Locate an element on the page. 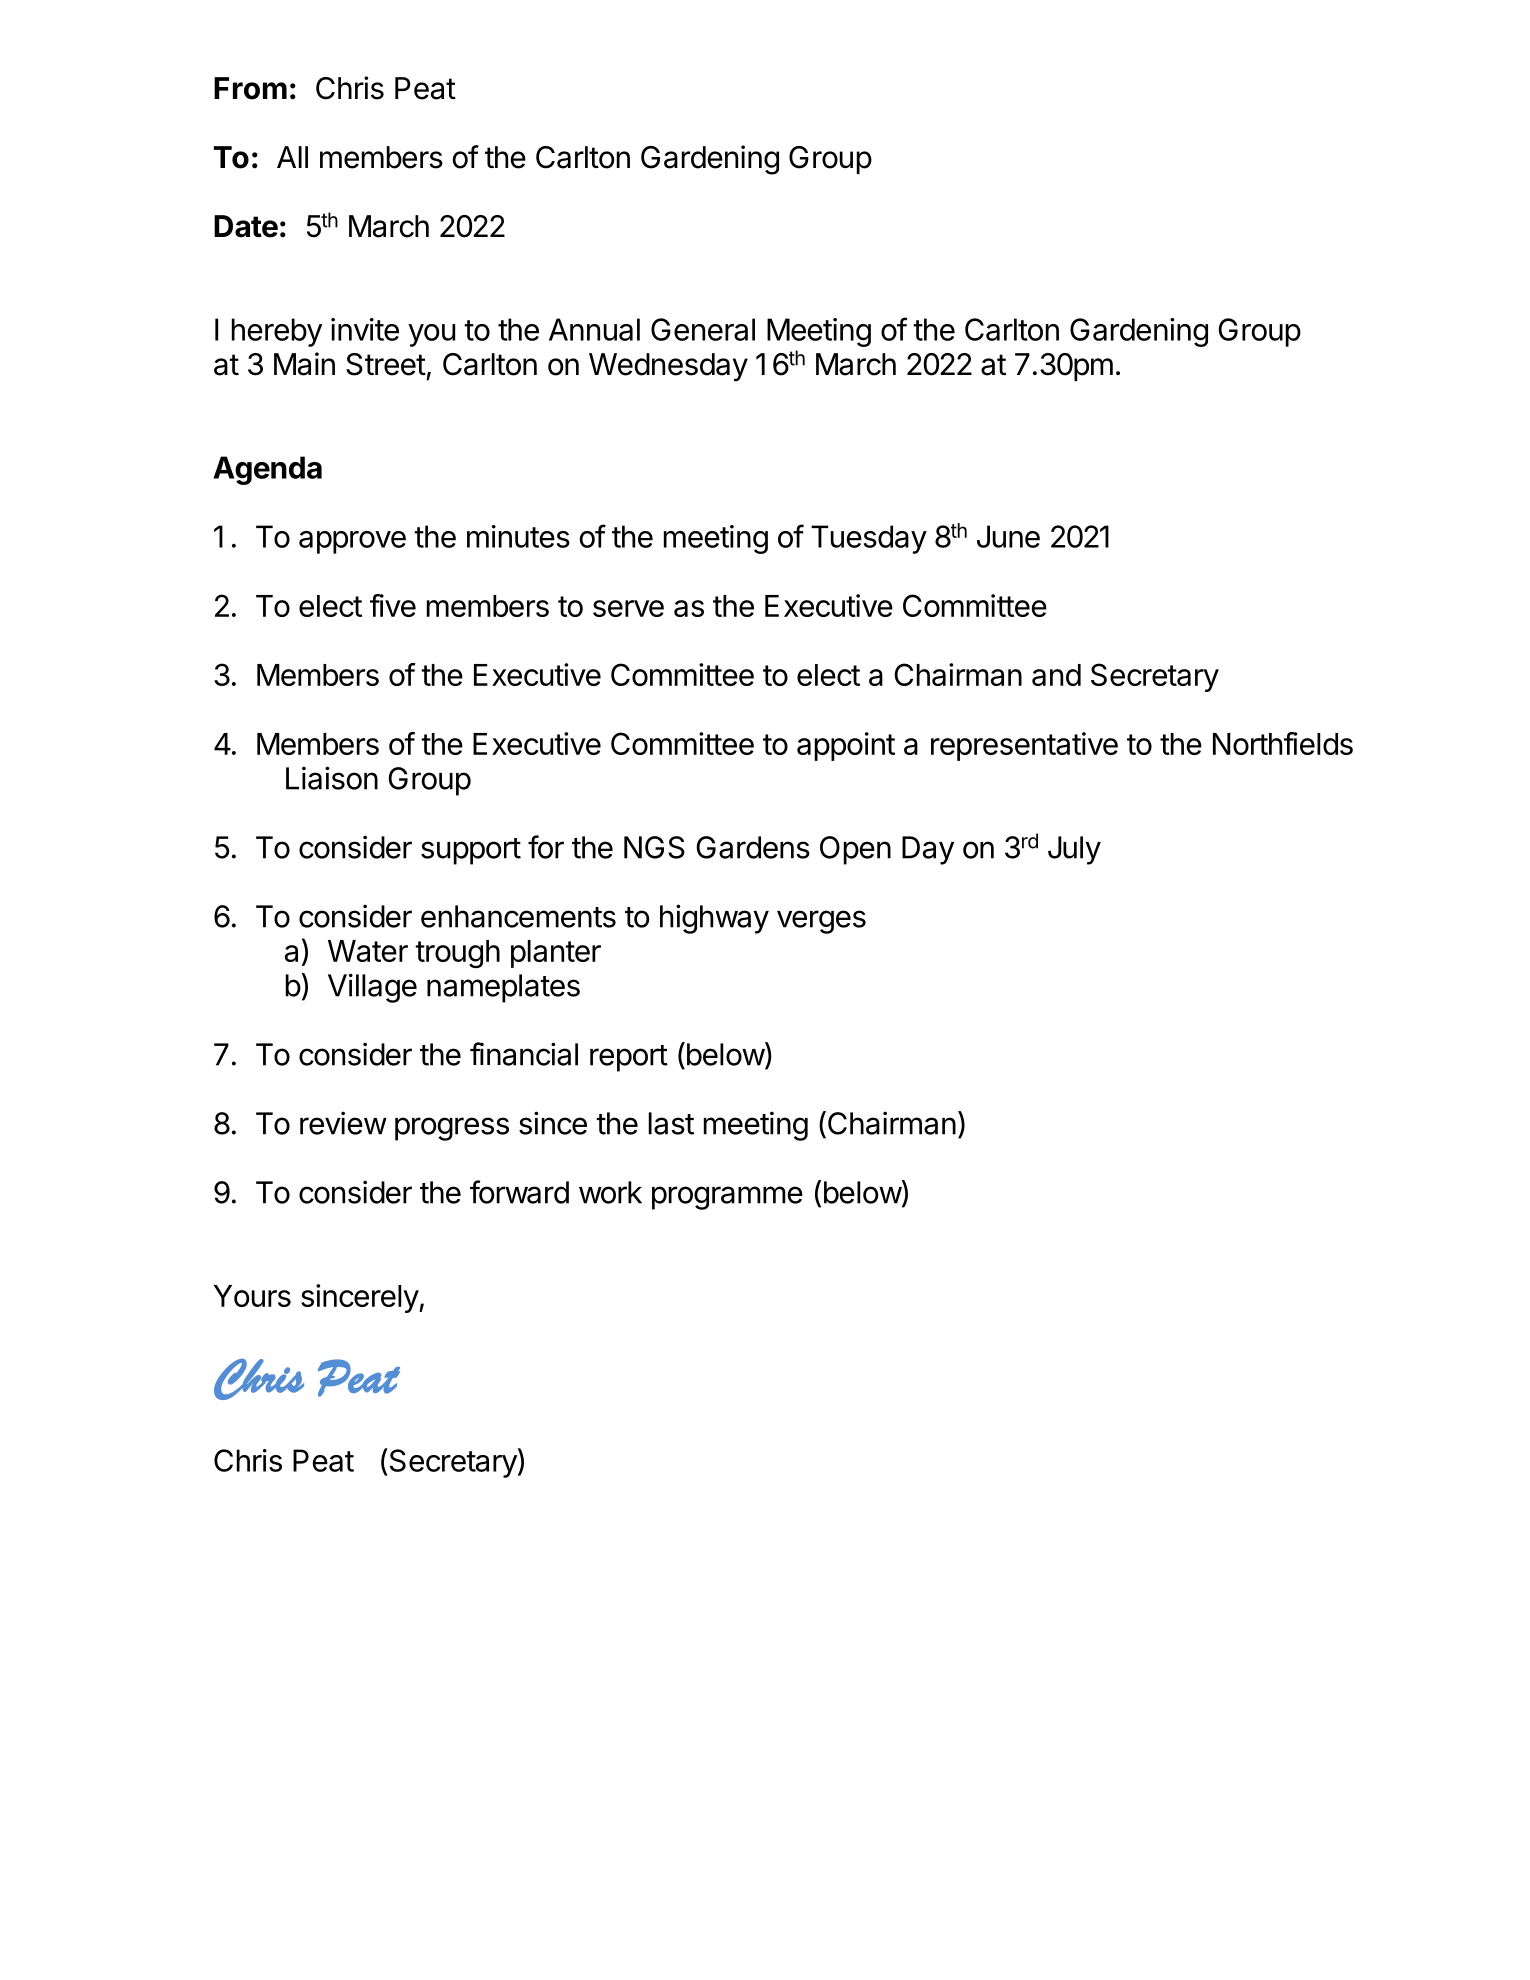 The image size is (1530, 1980). June is located at coordinates (1008, 536).
